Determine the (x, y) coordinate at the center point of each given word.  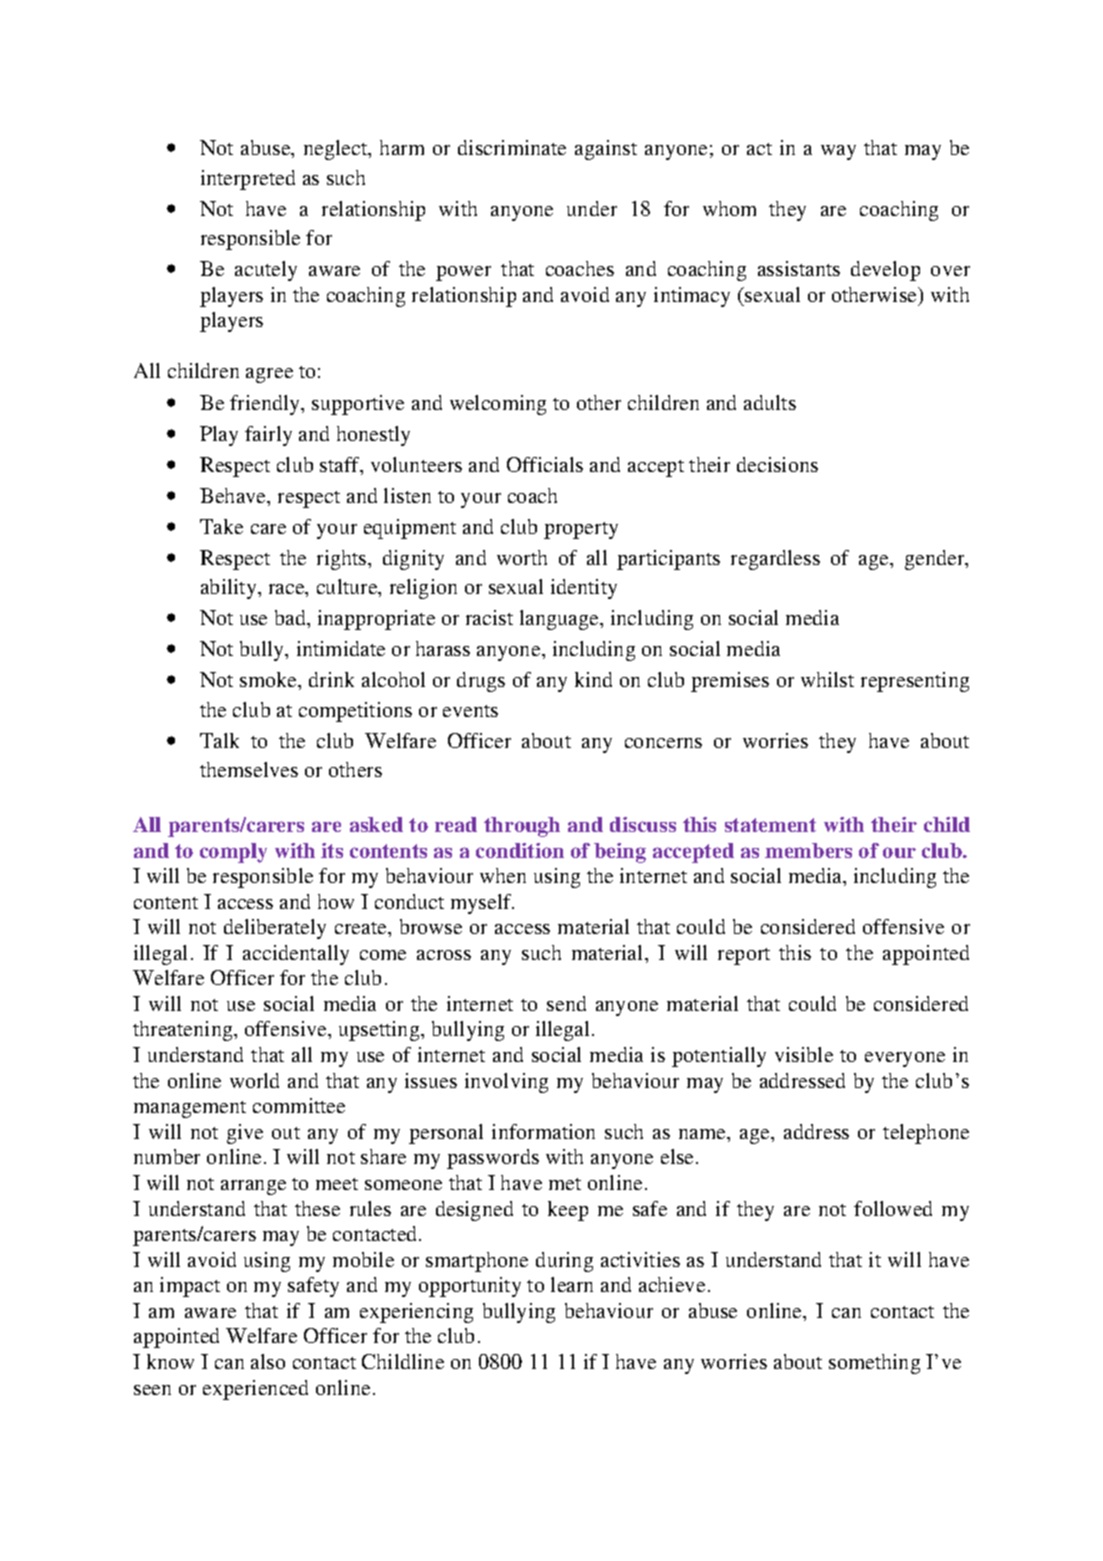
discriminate (512, 147)
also (268, 1361)
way (838, 152)
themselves (249, 769)
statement (770, 825)
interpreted (248, 180)
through (522, 827)
